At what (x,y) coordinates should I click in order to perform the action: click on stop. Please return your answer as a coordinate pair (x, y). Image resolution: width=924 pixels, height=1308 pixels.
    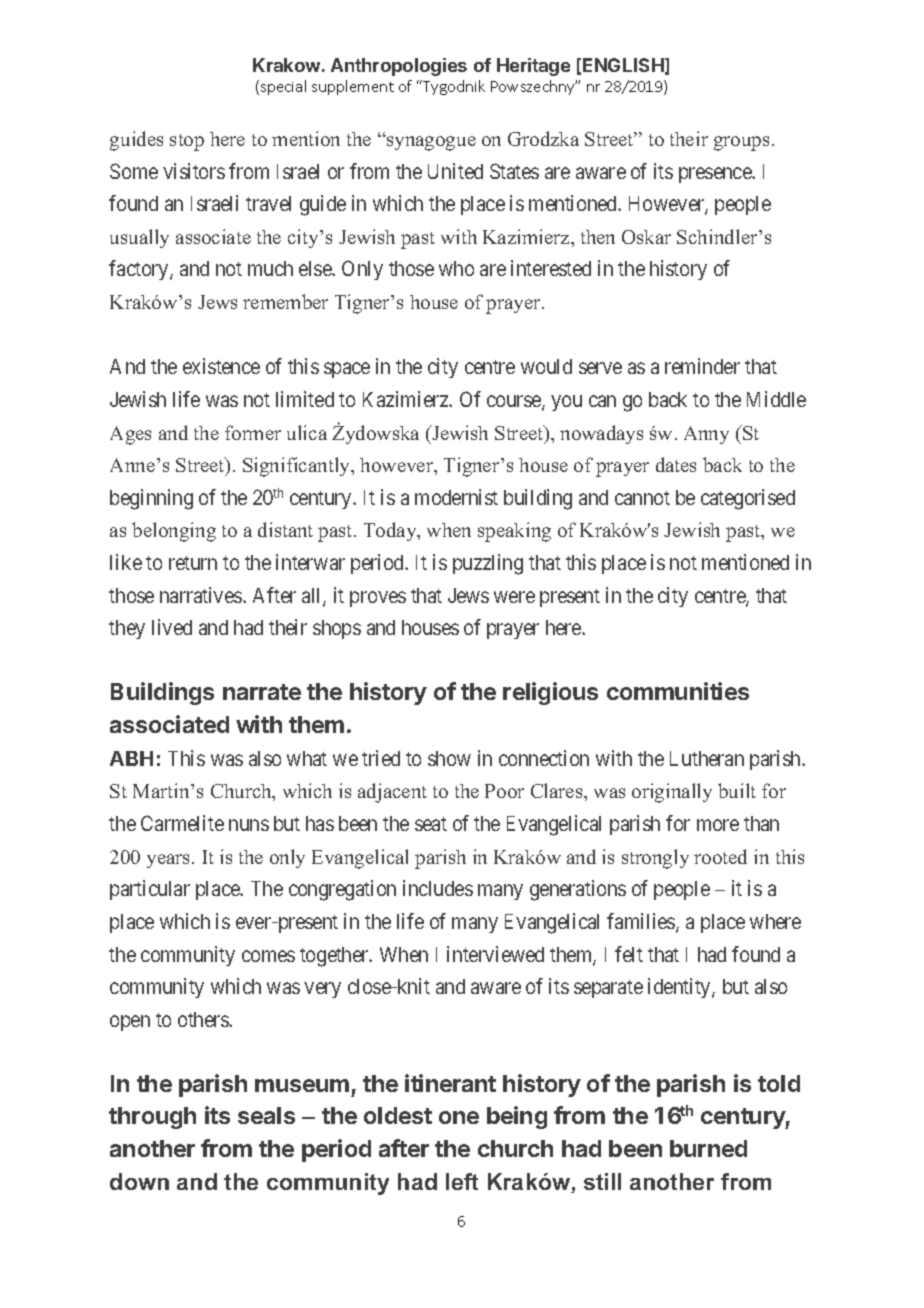
    Looking at the image, I should click on (187, 142).
